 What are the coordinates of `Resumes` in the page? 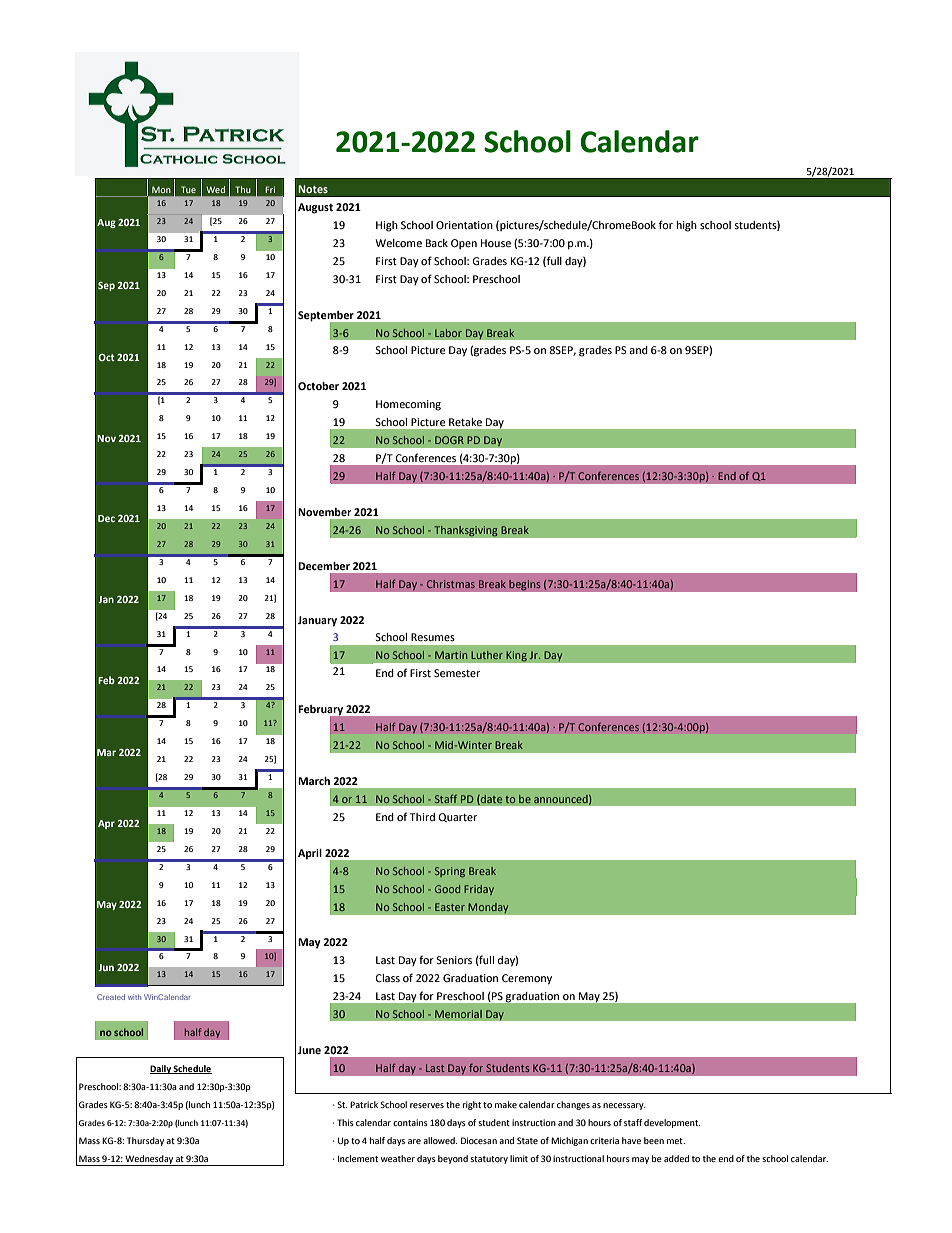 It's located at (433, 637).
